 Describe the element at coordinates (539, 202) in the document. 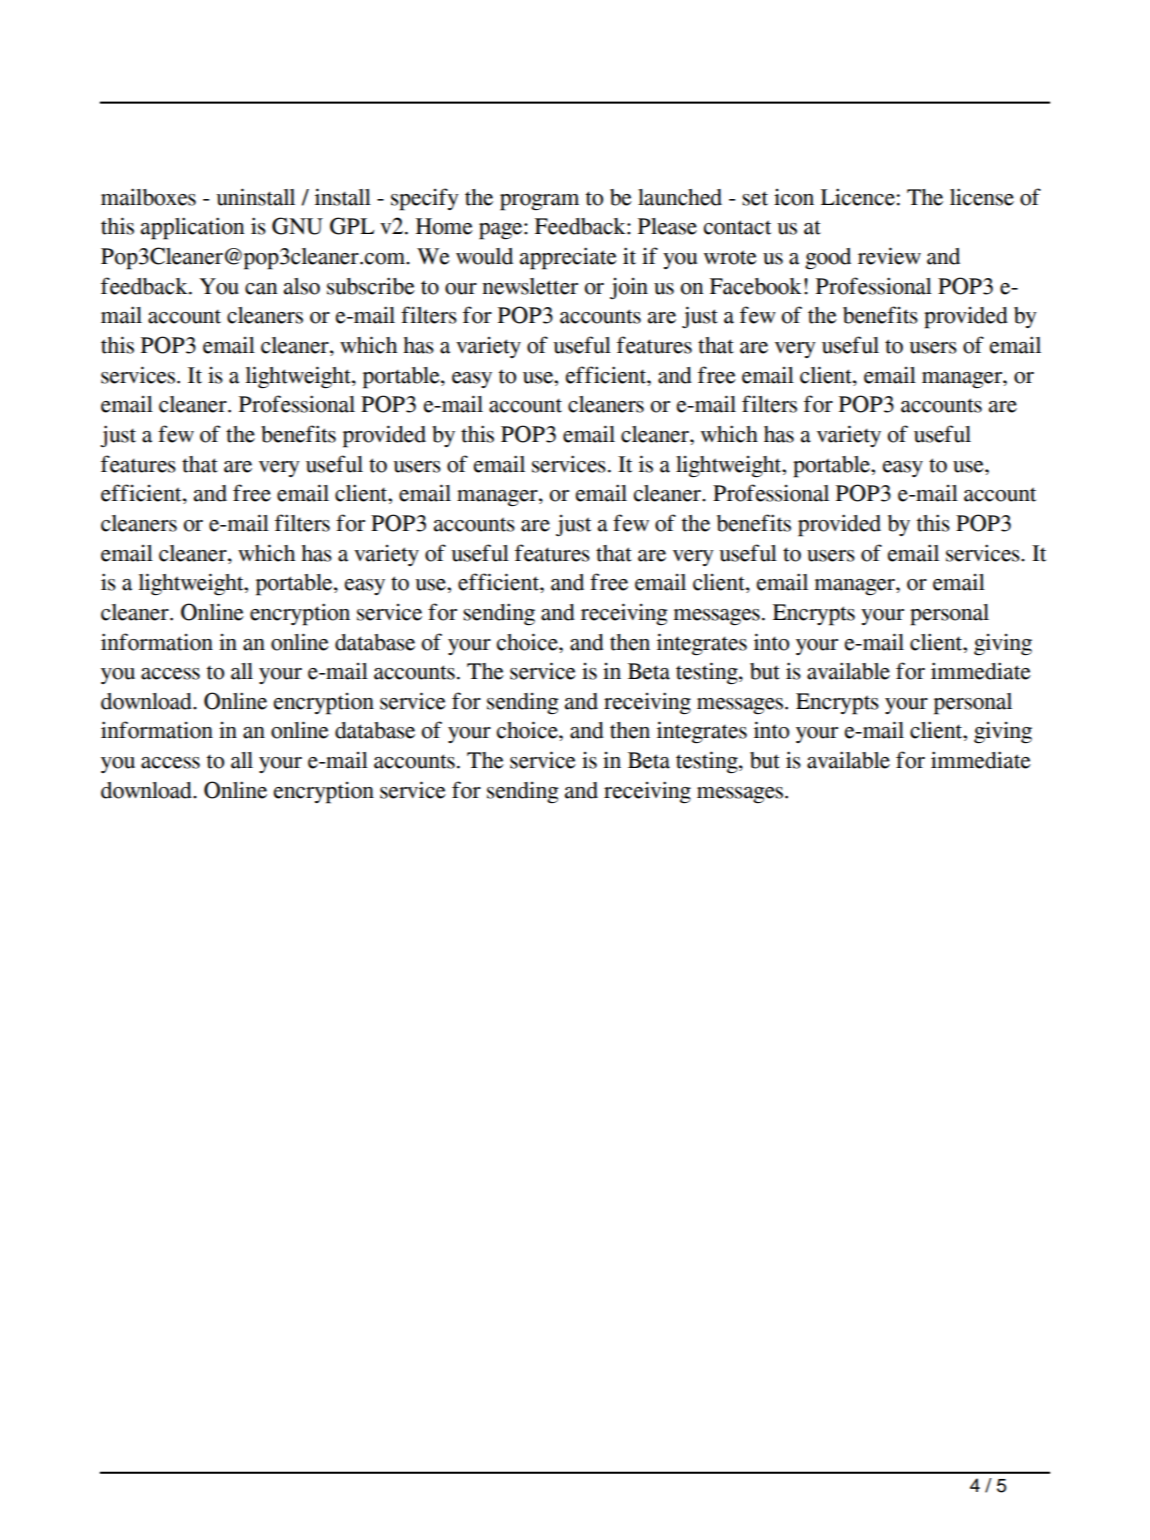

I see `program` at that location.
